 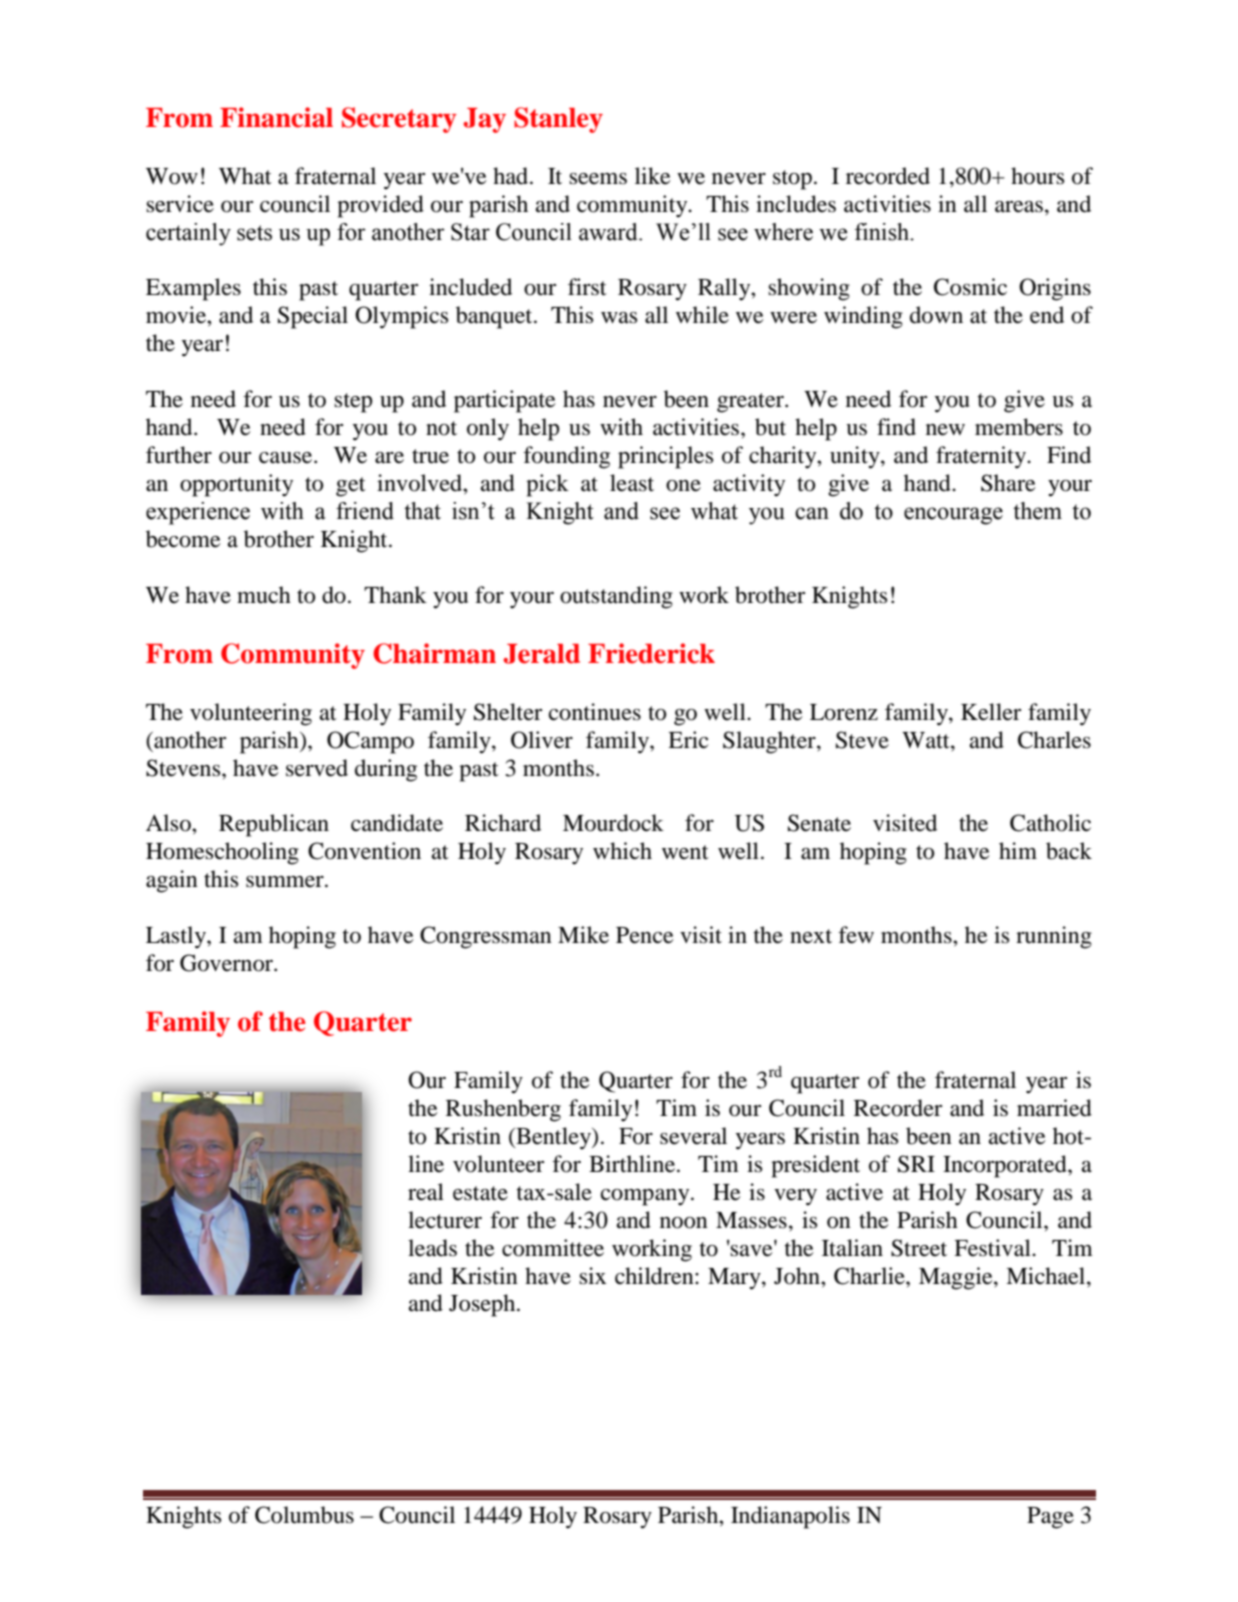 I want to click on recorded, so click(x=888, y=176).
